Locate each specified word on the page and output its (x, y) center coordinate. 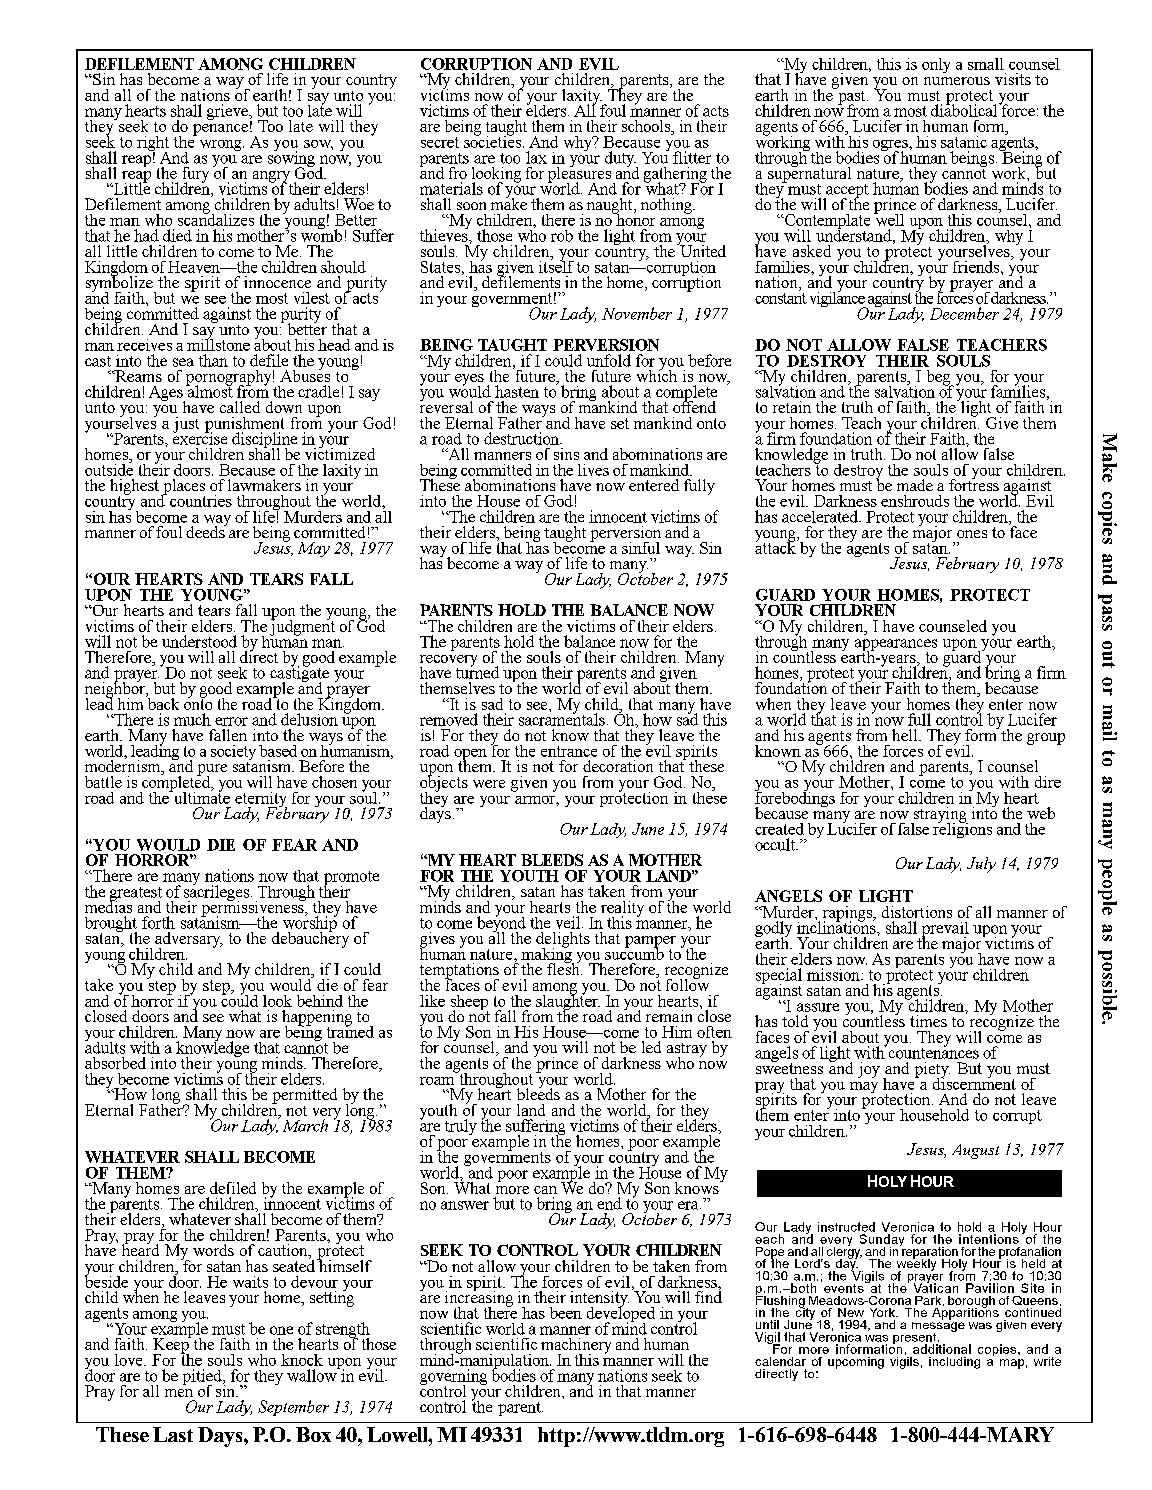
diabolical (965, 109)
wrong (222, 145)
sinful (641, 548)
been (566, 1313)
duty (621, 159)
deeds (206, 531)
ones (972, 534)
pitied (203, 1378)
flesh (564, 968)
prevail (944, 931)
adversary (189, 941)
